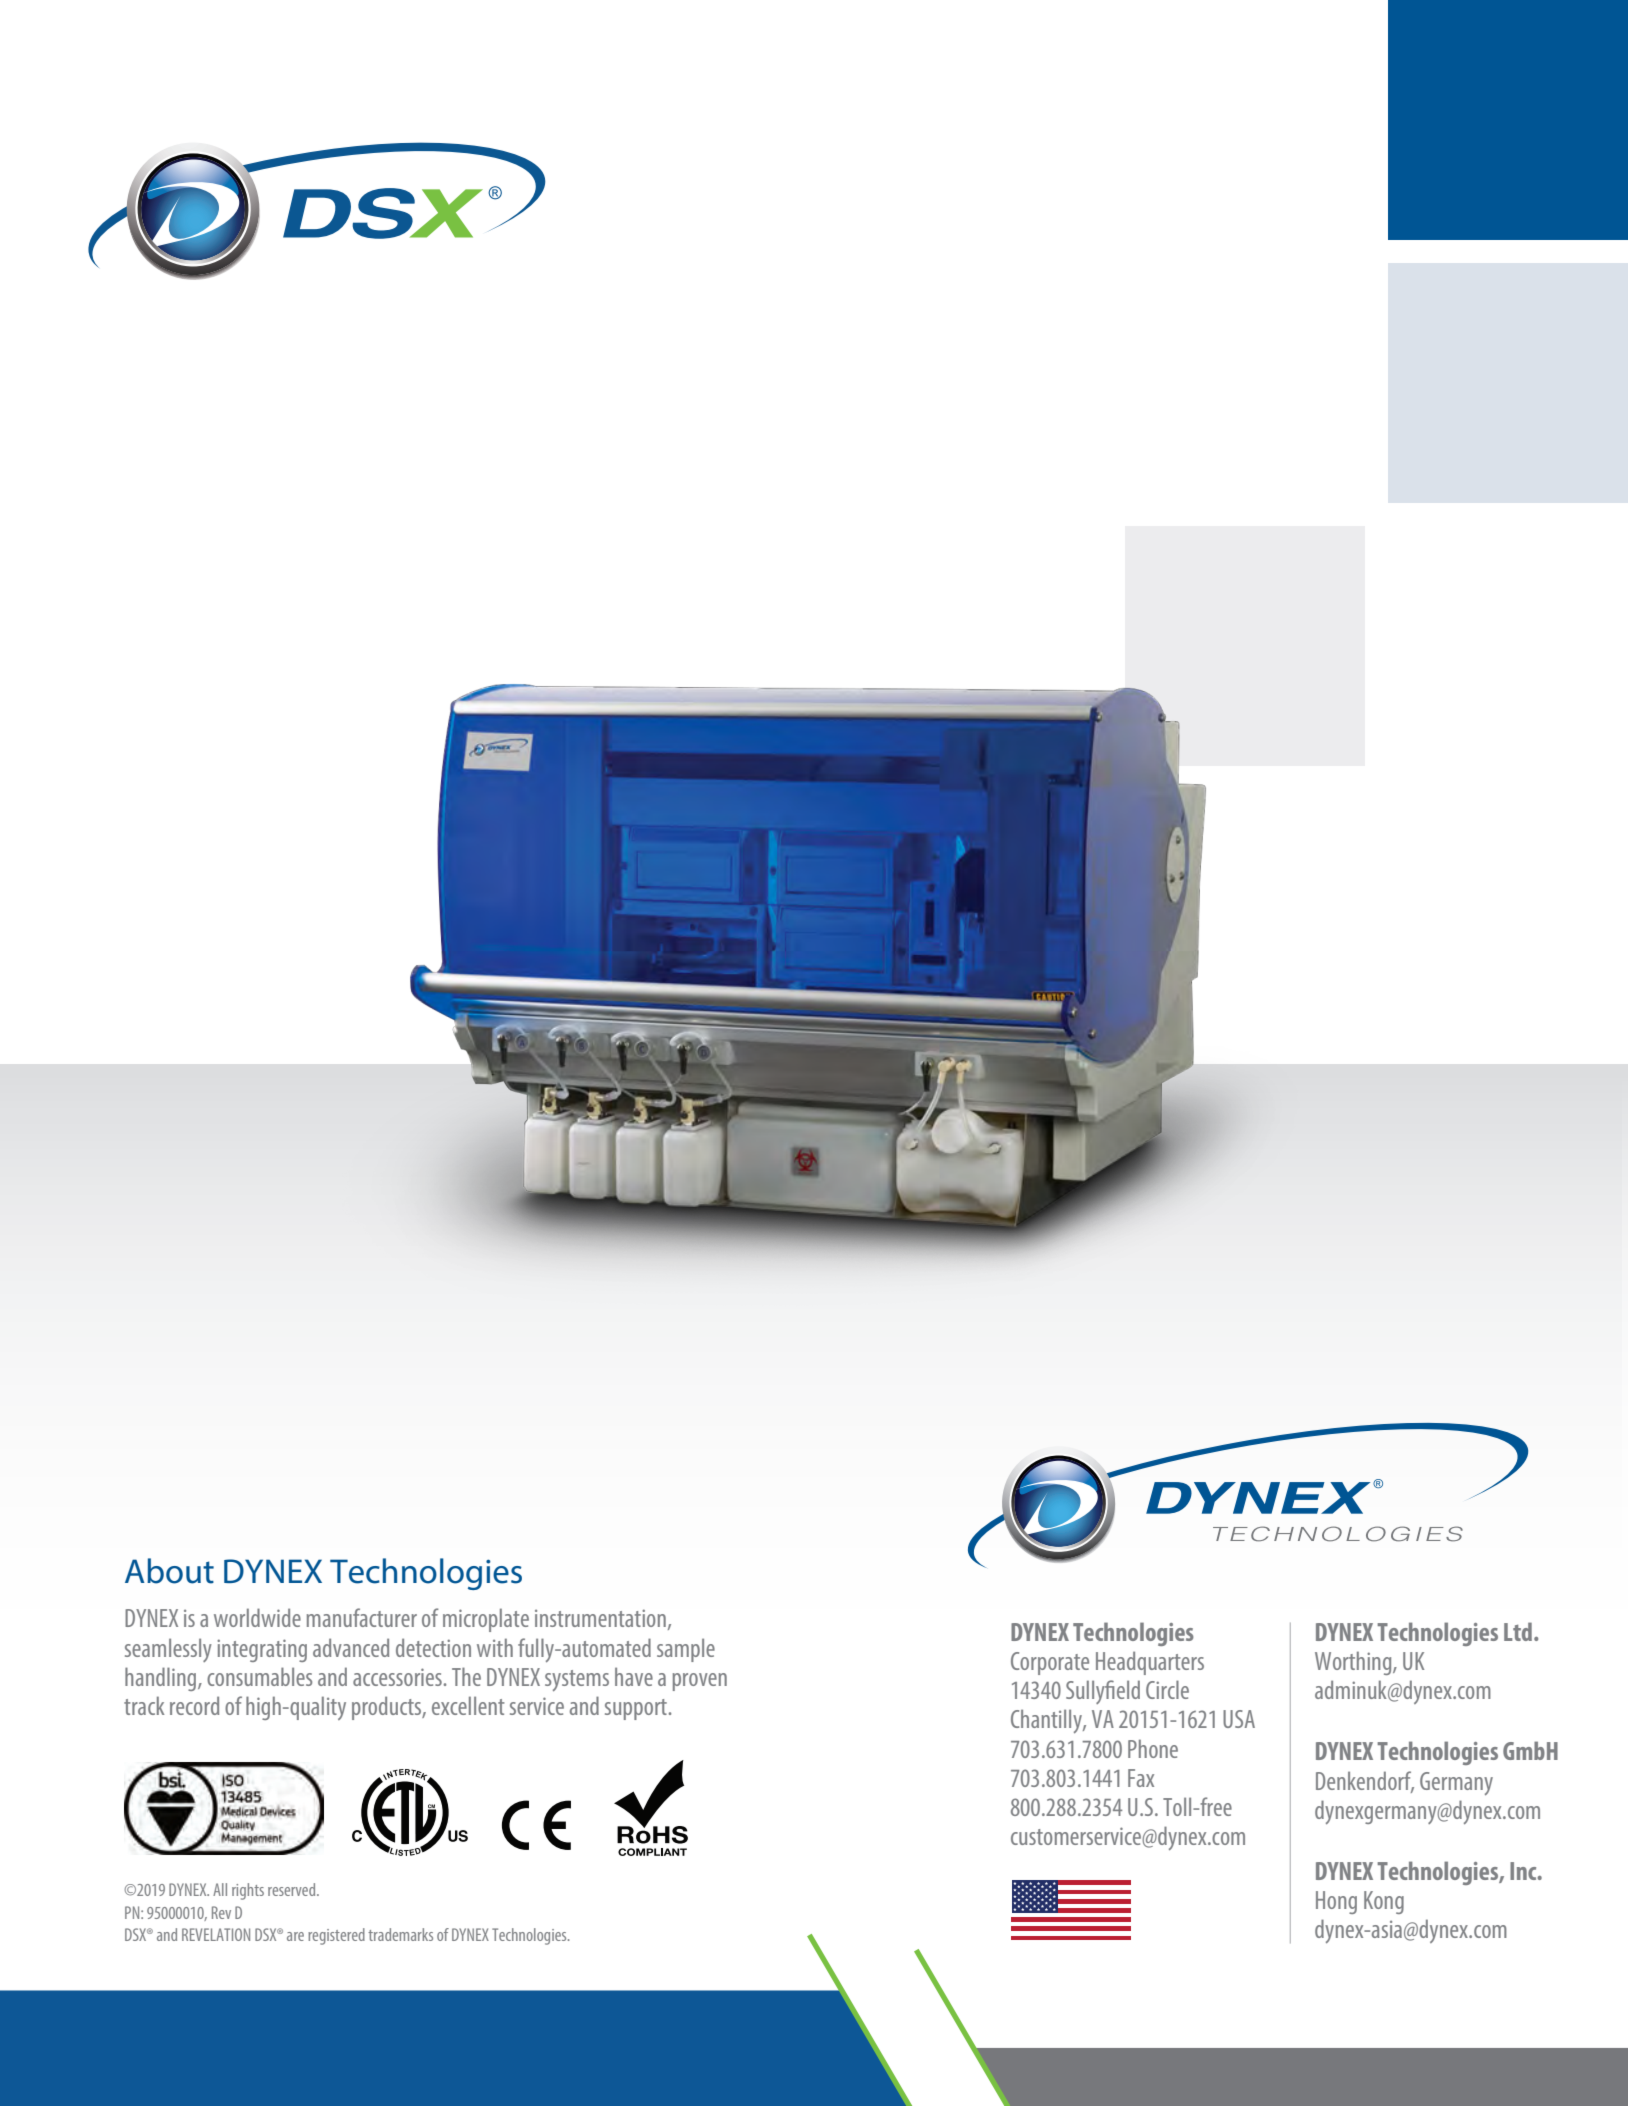 The image size is (1628, 2106). Describe the element at coordinates (700, 1682) in the screenshot. I see `proven` at that location.
